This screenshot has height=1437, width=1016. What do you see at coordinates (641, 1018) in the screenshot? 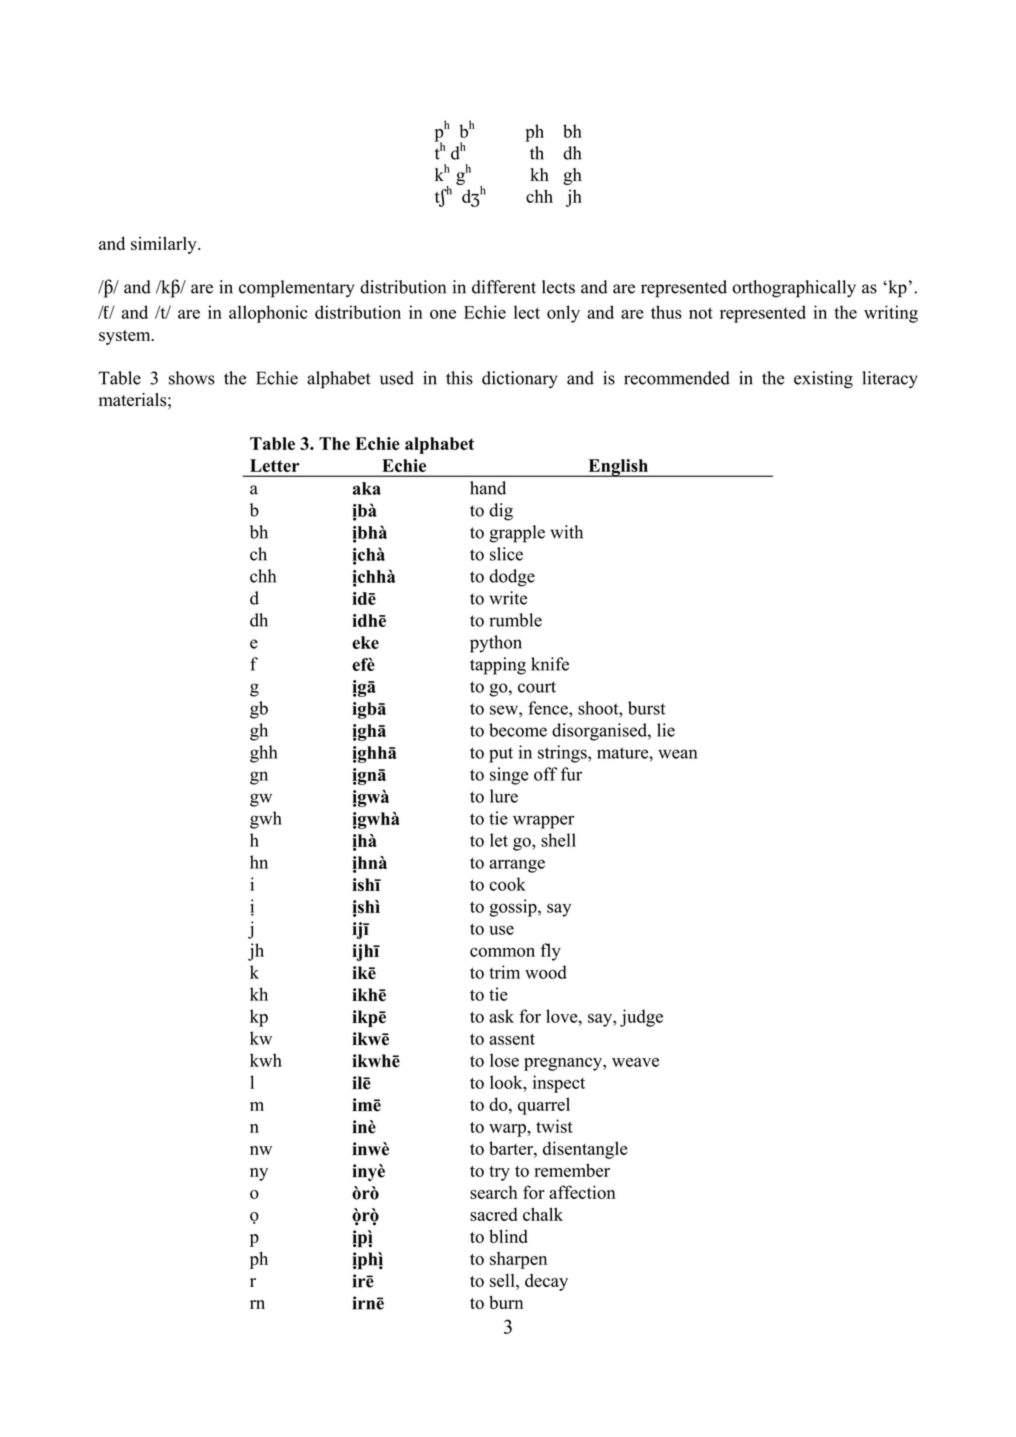
I see `judge` at bounding box center [641, 1018].
